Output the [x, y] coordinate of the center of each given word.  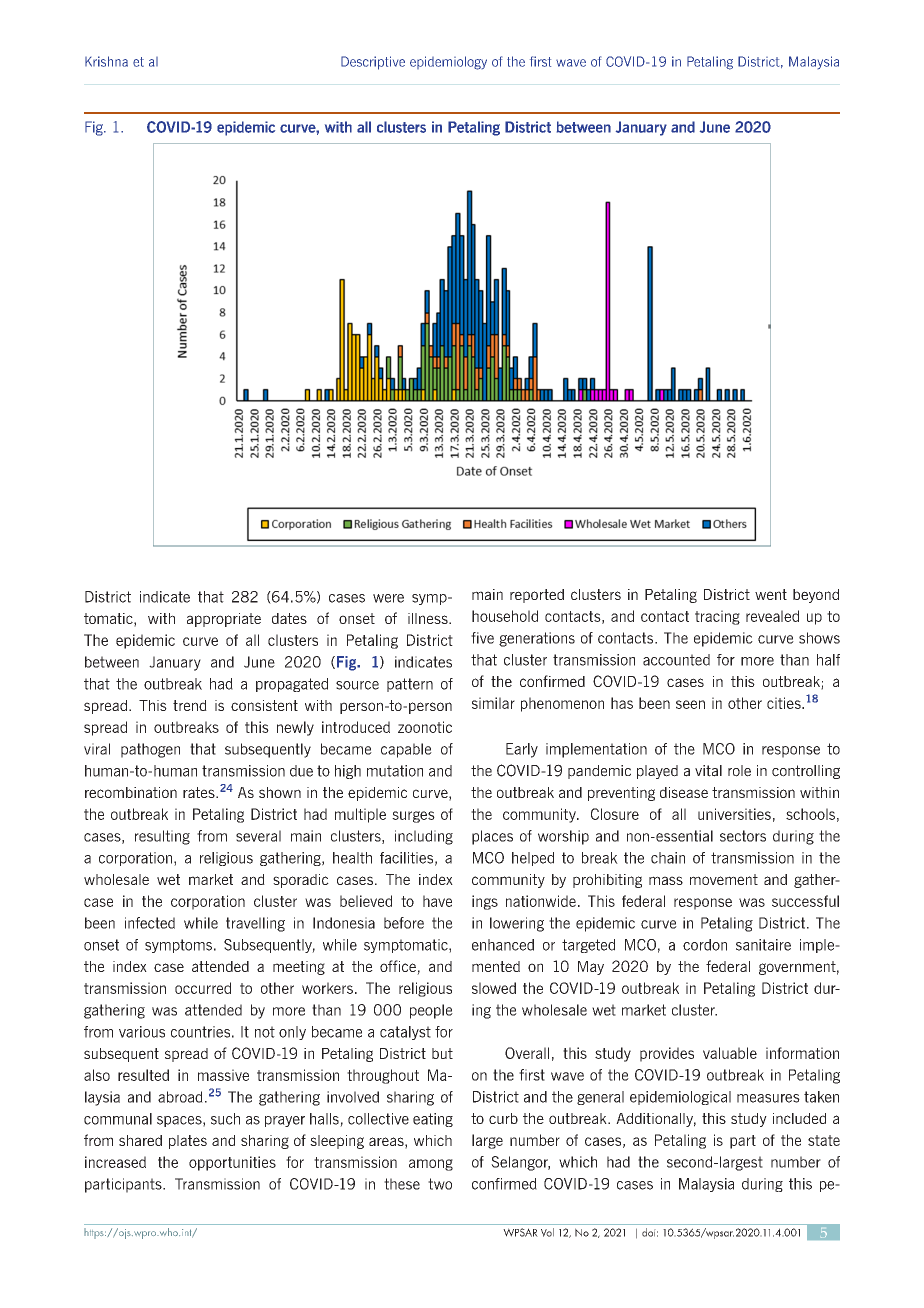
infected [150, 923]
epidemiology [448, 63]
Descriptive [373, 63]
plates [188, 1142]
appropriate [224, 620]
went [771, 594]
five [482, 638]
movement [724, 879]
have [437, 901]
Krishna [106, 61]
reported [537, 596]
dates [289, 618]
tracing [717, 617]
